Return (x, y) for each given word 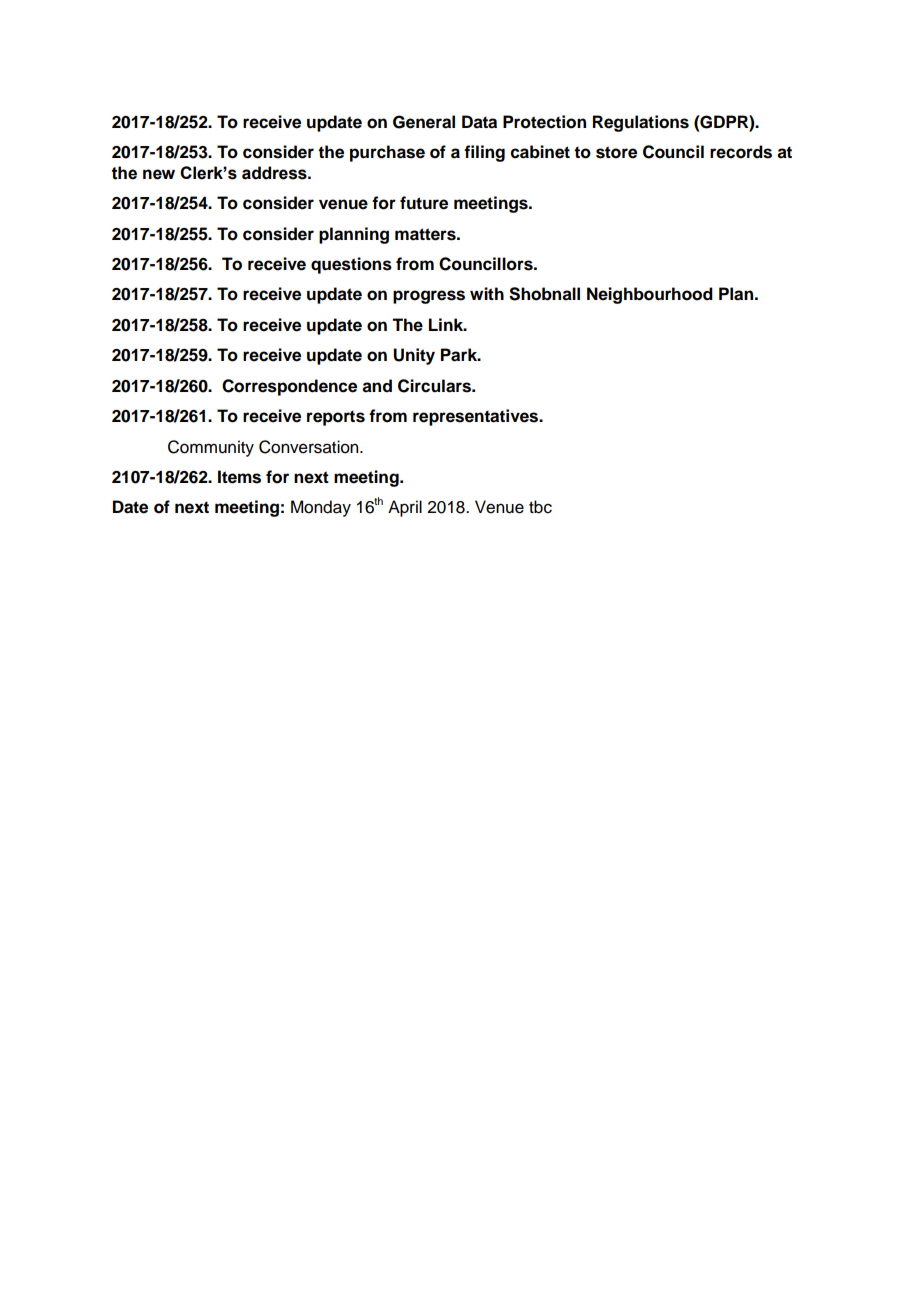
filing (484, 153)
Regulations (641, 123)
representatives (477, 417)
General (424, 122)
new (159, 174)
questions (351, 265)
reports (336, 418)
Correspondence (289, 387)
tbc (540, 507)
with (487, 293)
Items (239, 477)
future (424, 203)
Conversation (310, 447)
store (616, 152)
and (377, 386)
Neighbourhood (650, 295)
